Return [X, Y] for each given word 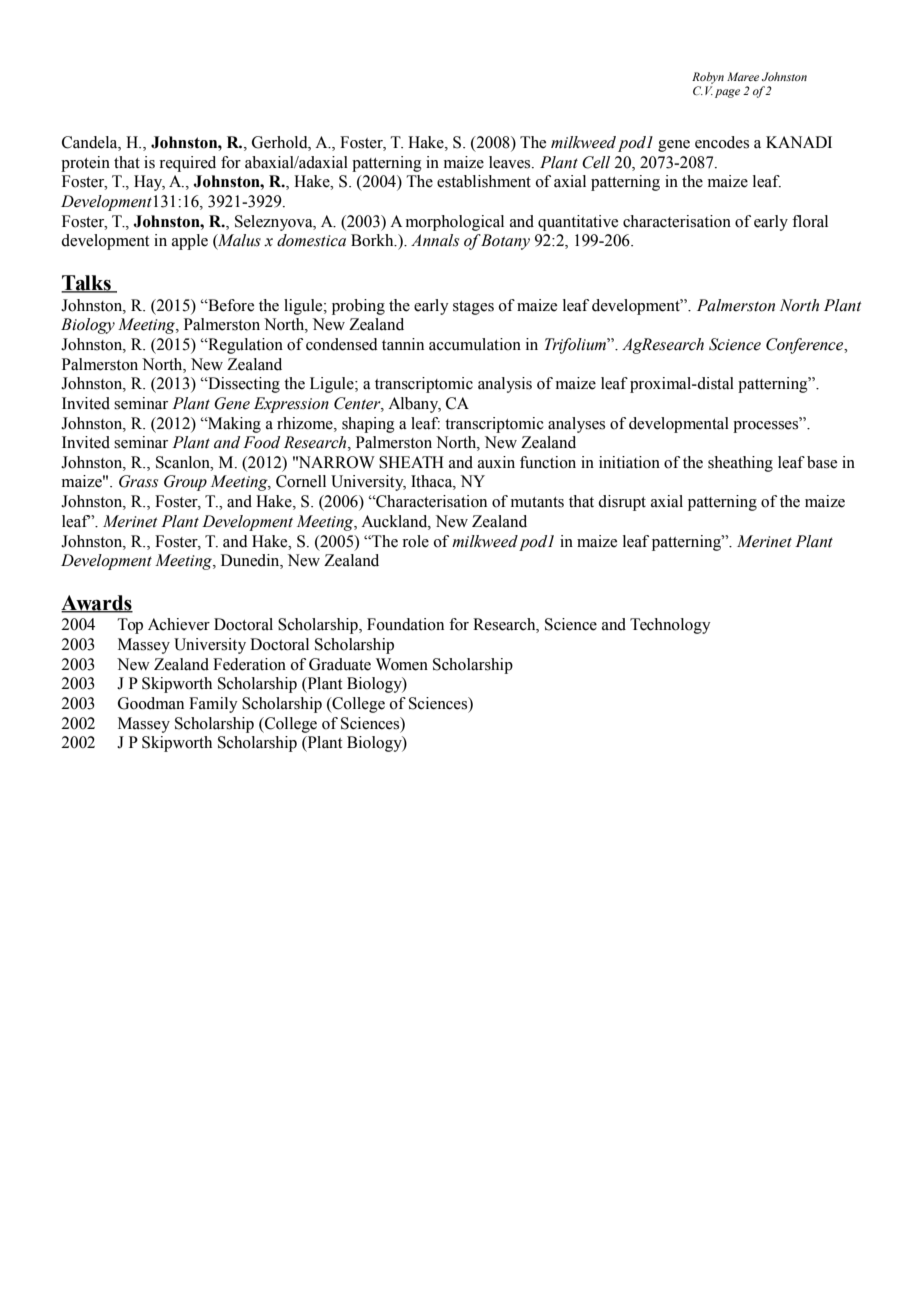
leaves [511, 162]
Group [185, 483]
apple [190, 242]
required [187, 164]
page [727, 93]
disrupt [622, 503]
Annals [435, 240]
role [415, 541]
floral [810, 221]
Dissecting [243, 385]
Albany [414, 405]
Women [402, 664]
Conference [806, 346]
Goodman [151, 703]
